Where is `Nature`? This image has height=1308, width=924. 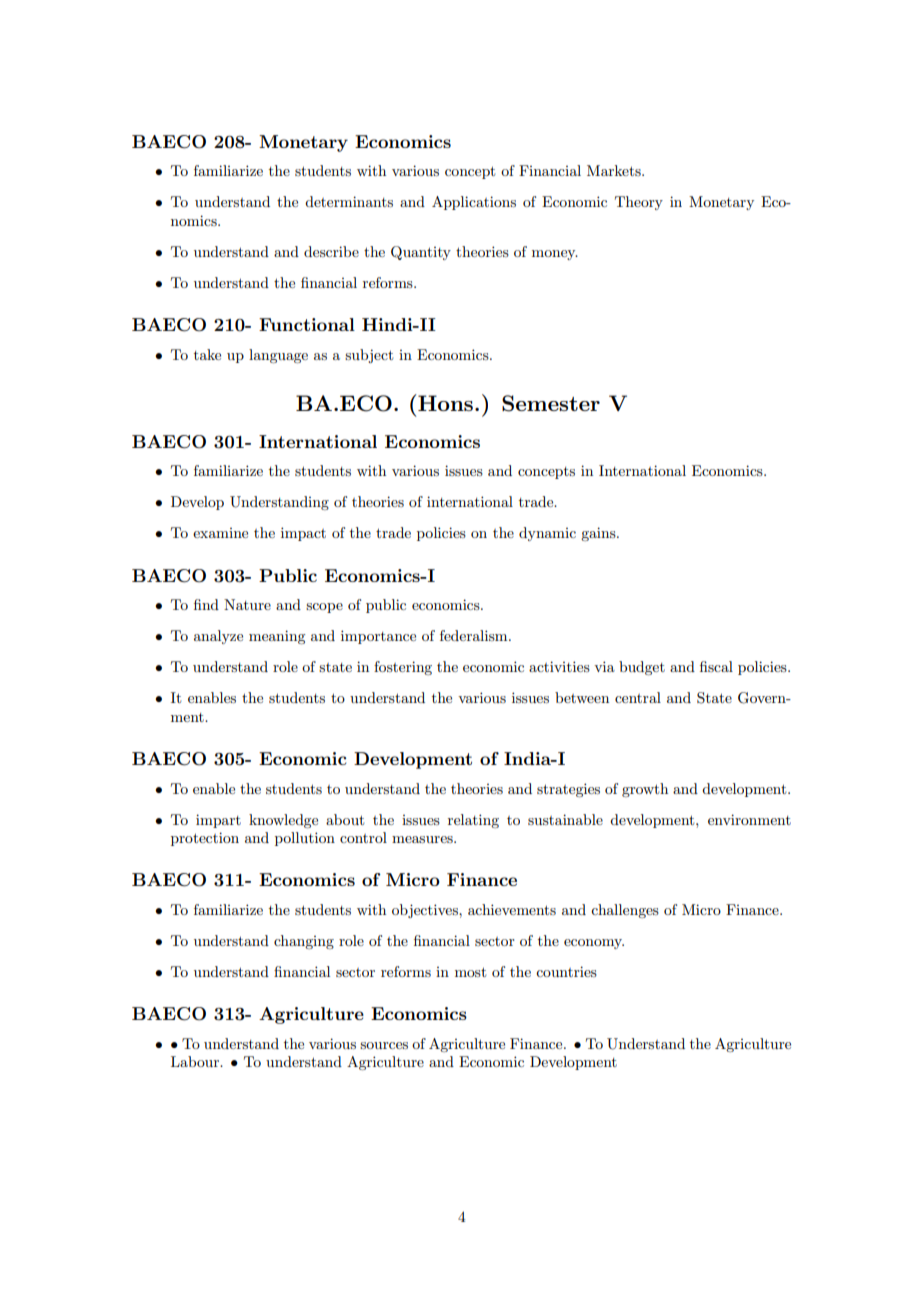
Nature is located at coordinates (247, 604).
